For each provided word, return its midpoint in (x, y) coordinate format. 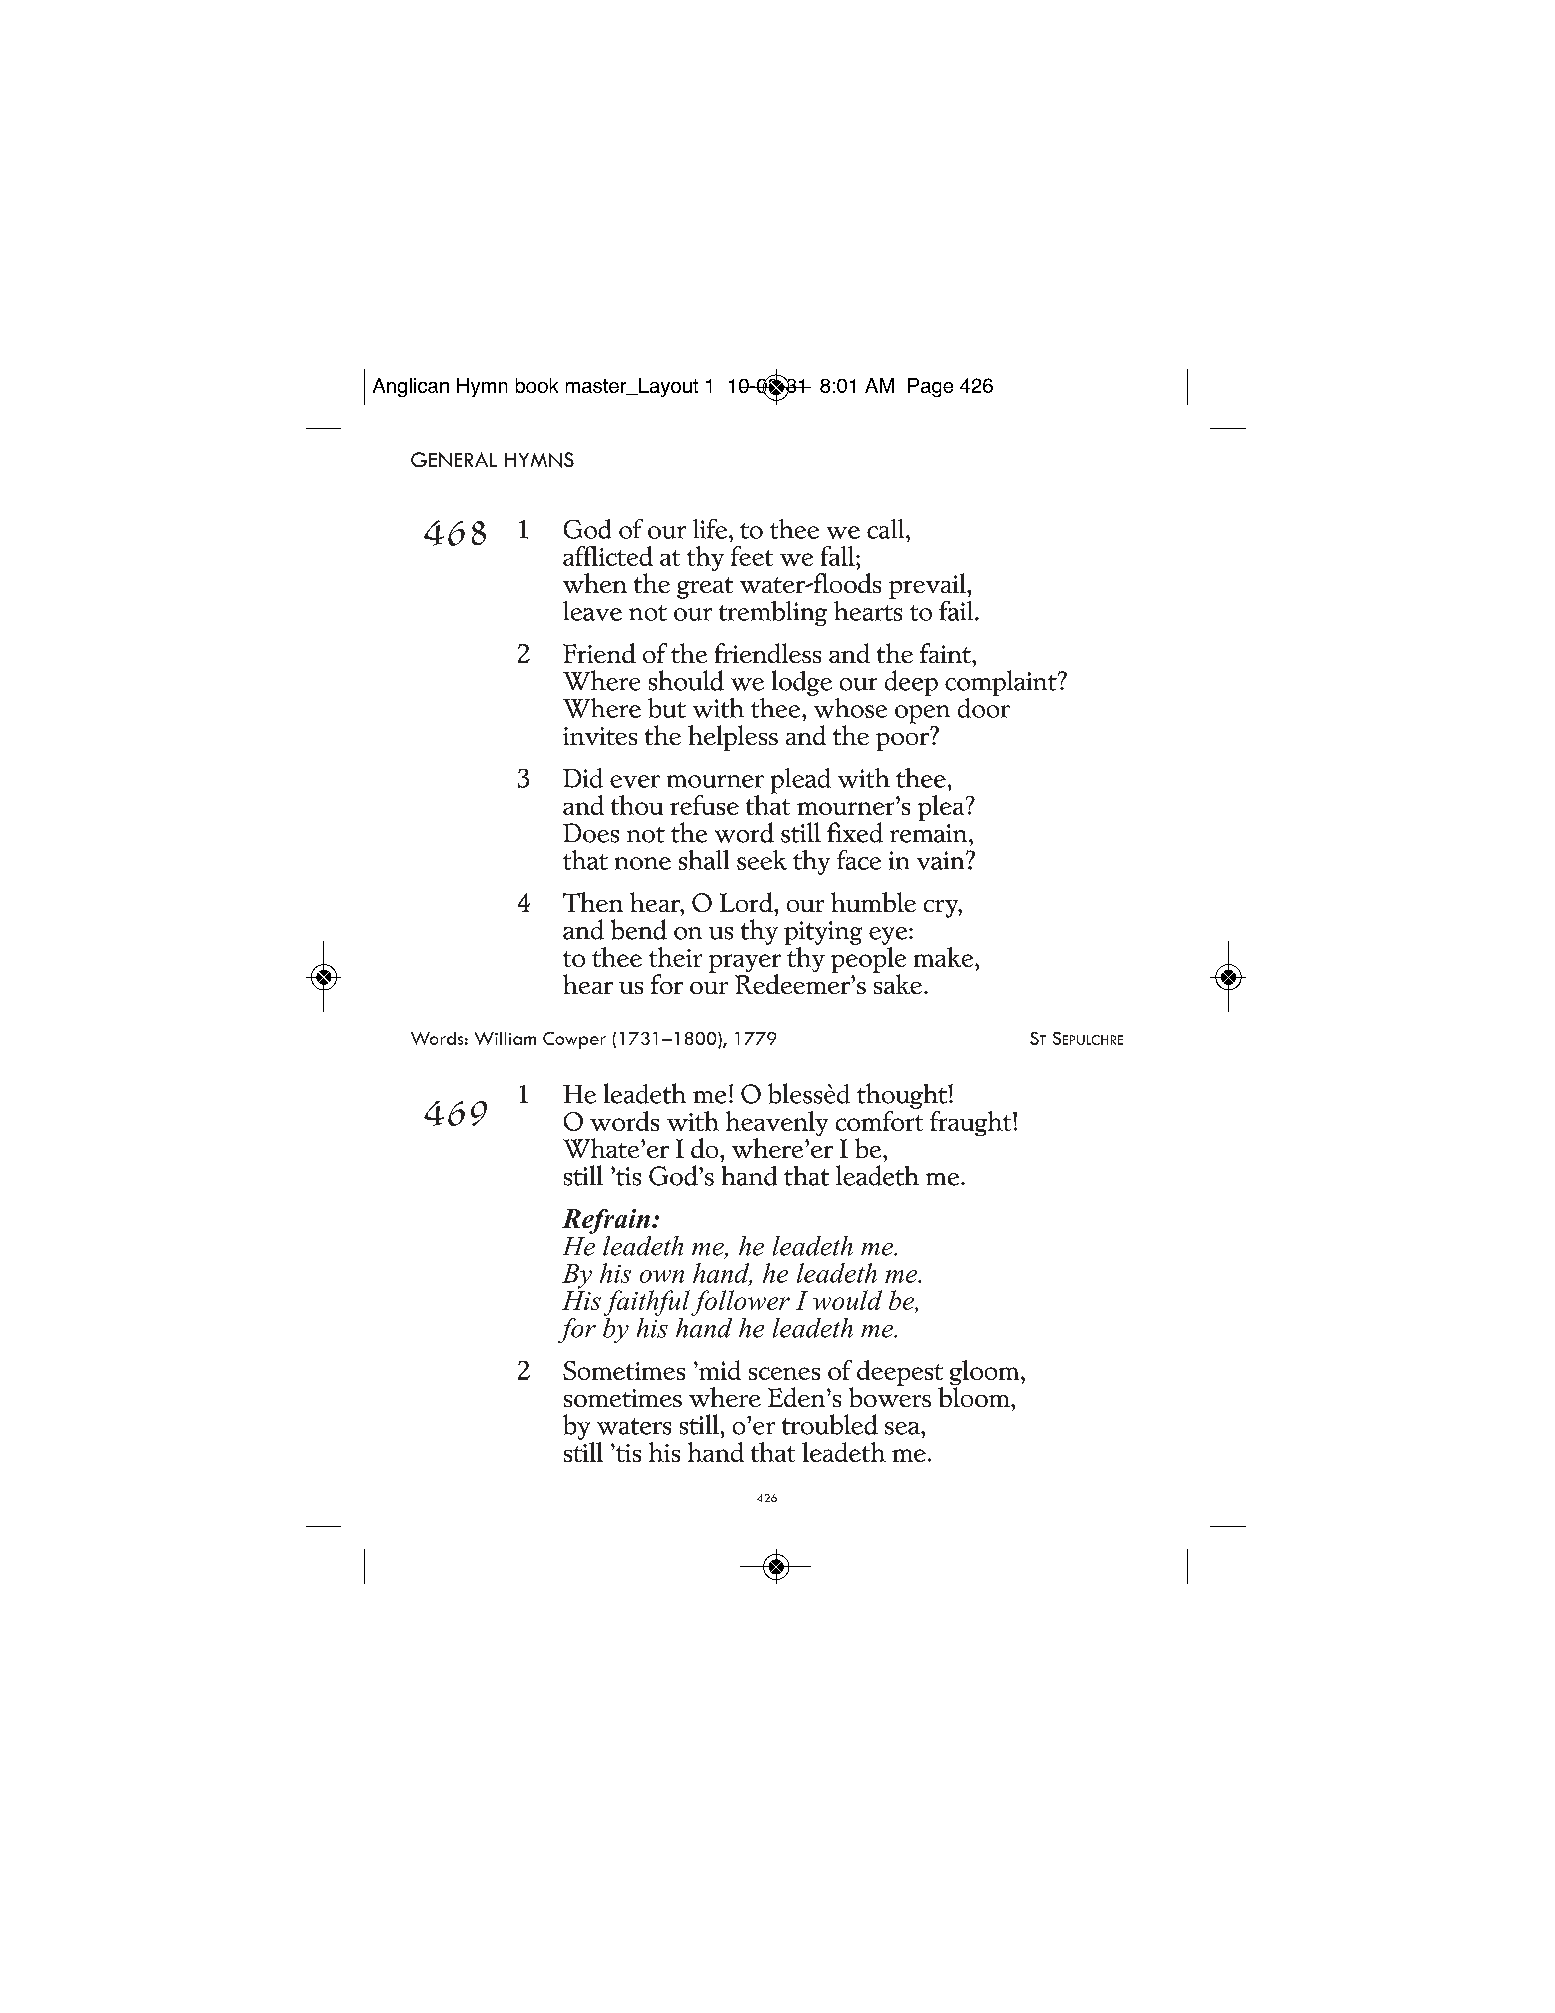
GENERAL (454, 459)
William (505, 1038)
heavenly (777, 1125)
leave (592, 611)
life (711, 529)
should (686, 680)
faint (946, 653)
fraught (972, 1123)
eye (889, 936)
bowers (890, 1396)
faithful (647, 1303)
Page (930, 387)
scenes (784, 1373)
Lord (747, 902)
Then (593, 902)
